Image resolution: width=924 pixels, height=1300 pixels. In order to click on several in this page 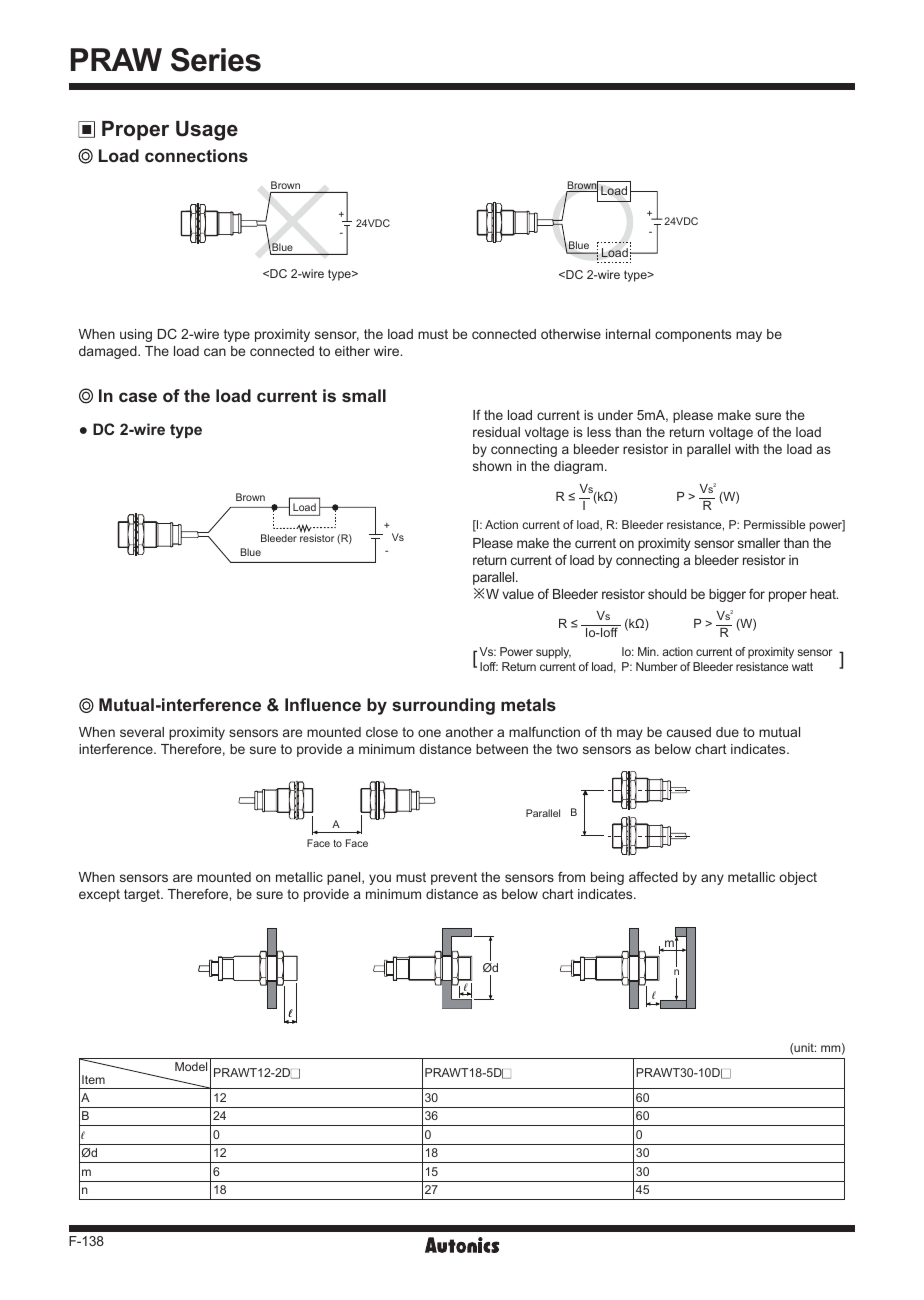, I will do `click(142, 732)`.
